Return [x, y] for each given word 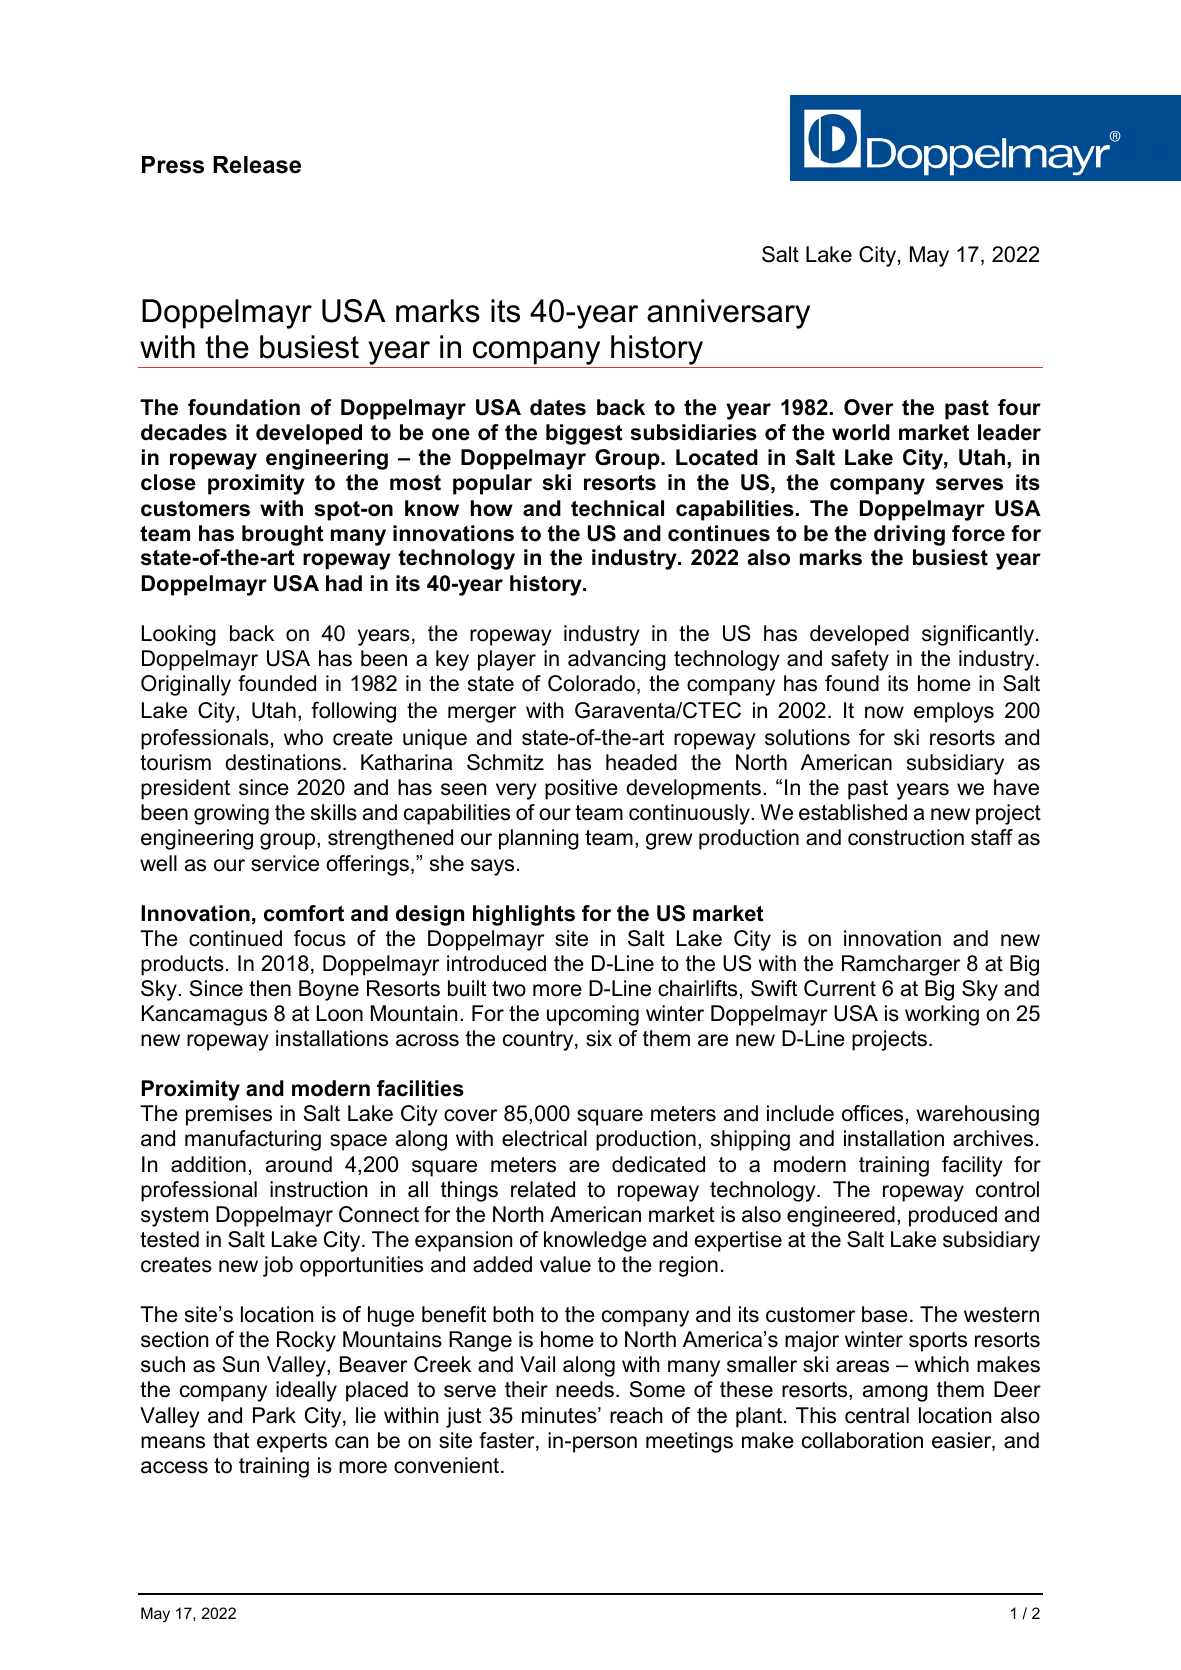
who [303, 737]
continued [235, 938]
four [1019, 407]
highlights [524, 915]
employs [954, 712]
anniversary [728, 314]
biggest [584, 434]
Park [274, 1415]
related [543, 1189]
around [299, 1164]
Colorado [591, 683]
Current [840, 988]
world [861, 432]
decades [184, 432]
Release [257, 165]
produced [953, 1216]
